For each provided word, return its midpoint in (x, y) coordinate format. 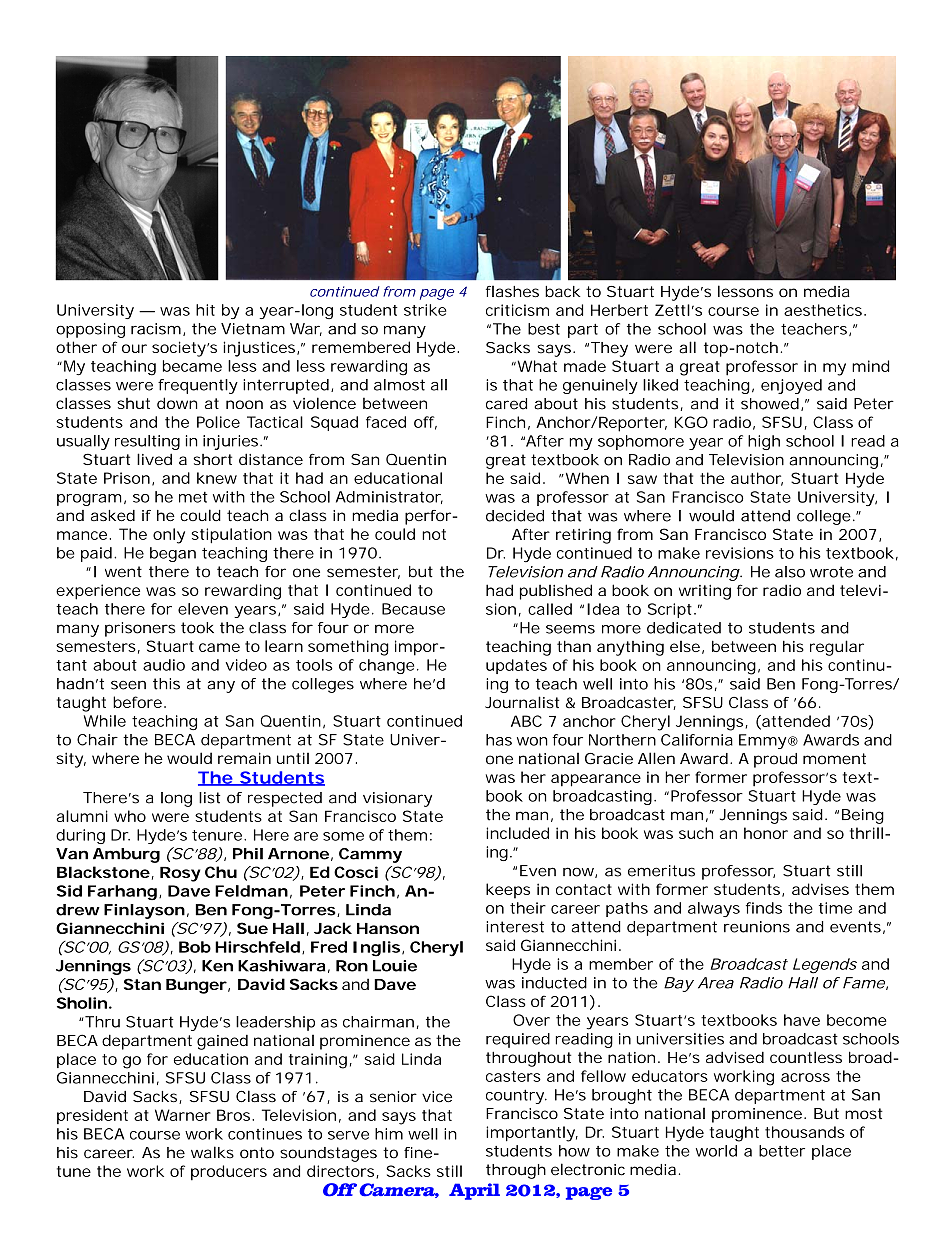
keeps (508, 891)
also (790, 572)
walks (212, 1152)
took (197, 628)
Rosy (180, 874)
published (556, 592)
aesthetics (823, 310)
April (474, 1191)
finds (764, 908)
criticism (517, 310)
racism (156, 329)
